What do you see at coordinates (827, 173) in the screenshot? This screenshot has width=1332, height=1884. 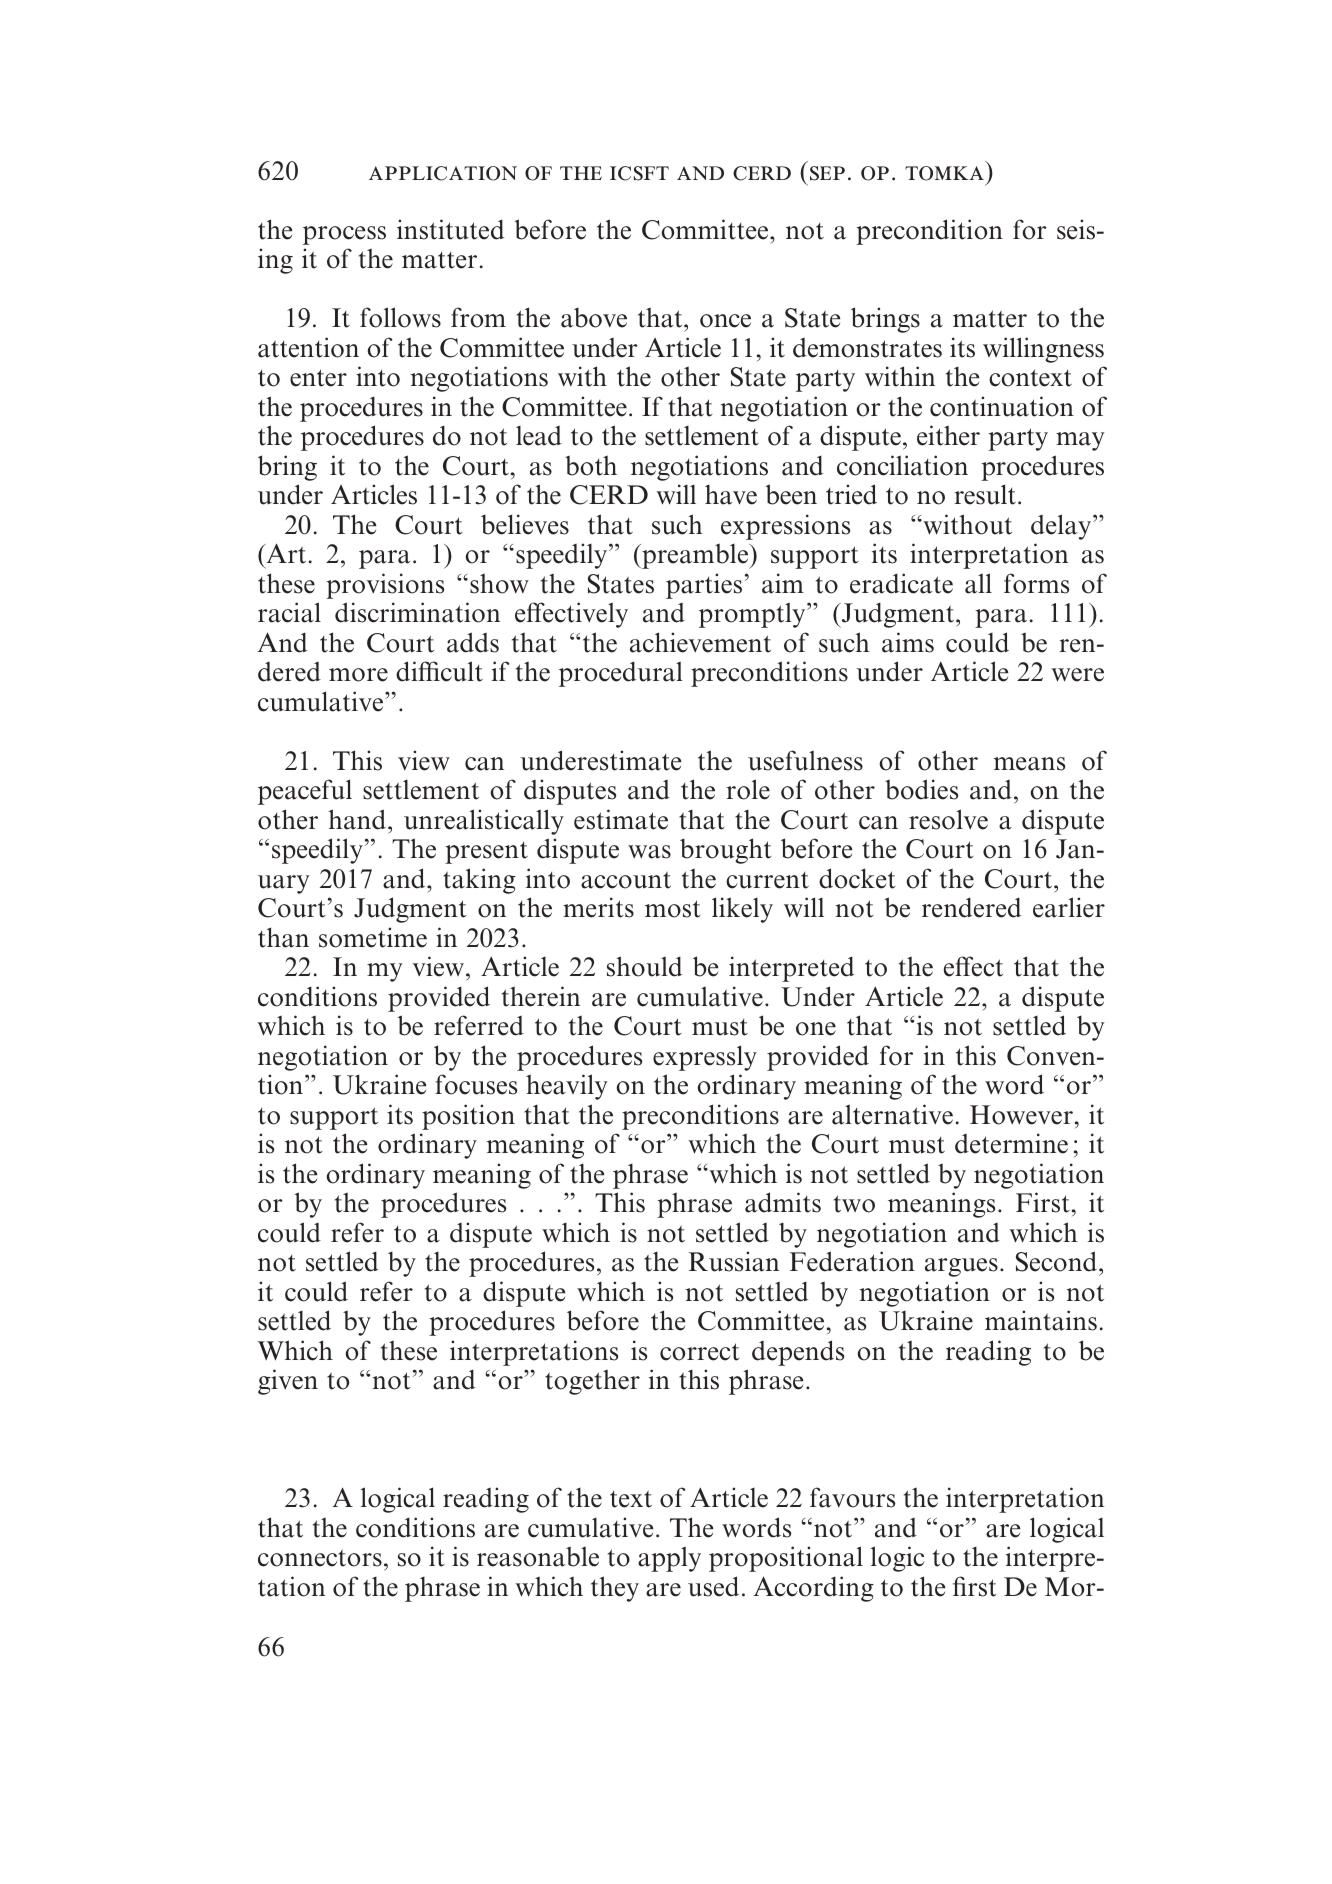 I see `sep` at bounding box center [827, 173].
